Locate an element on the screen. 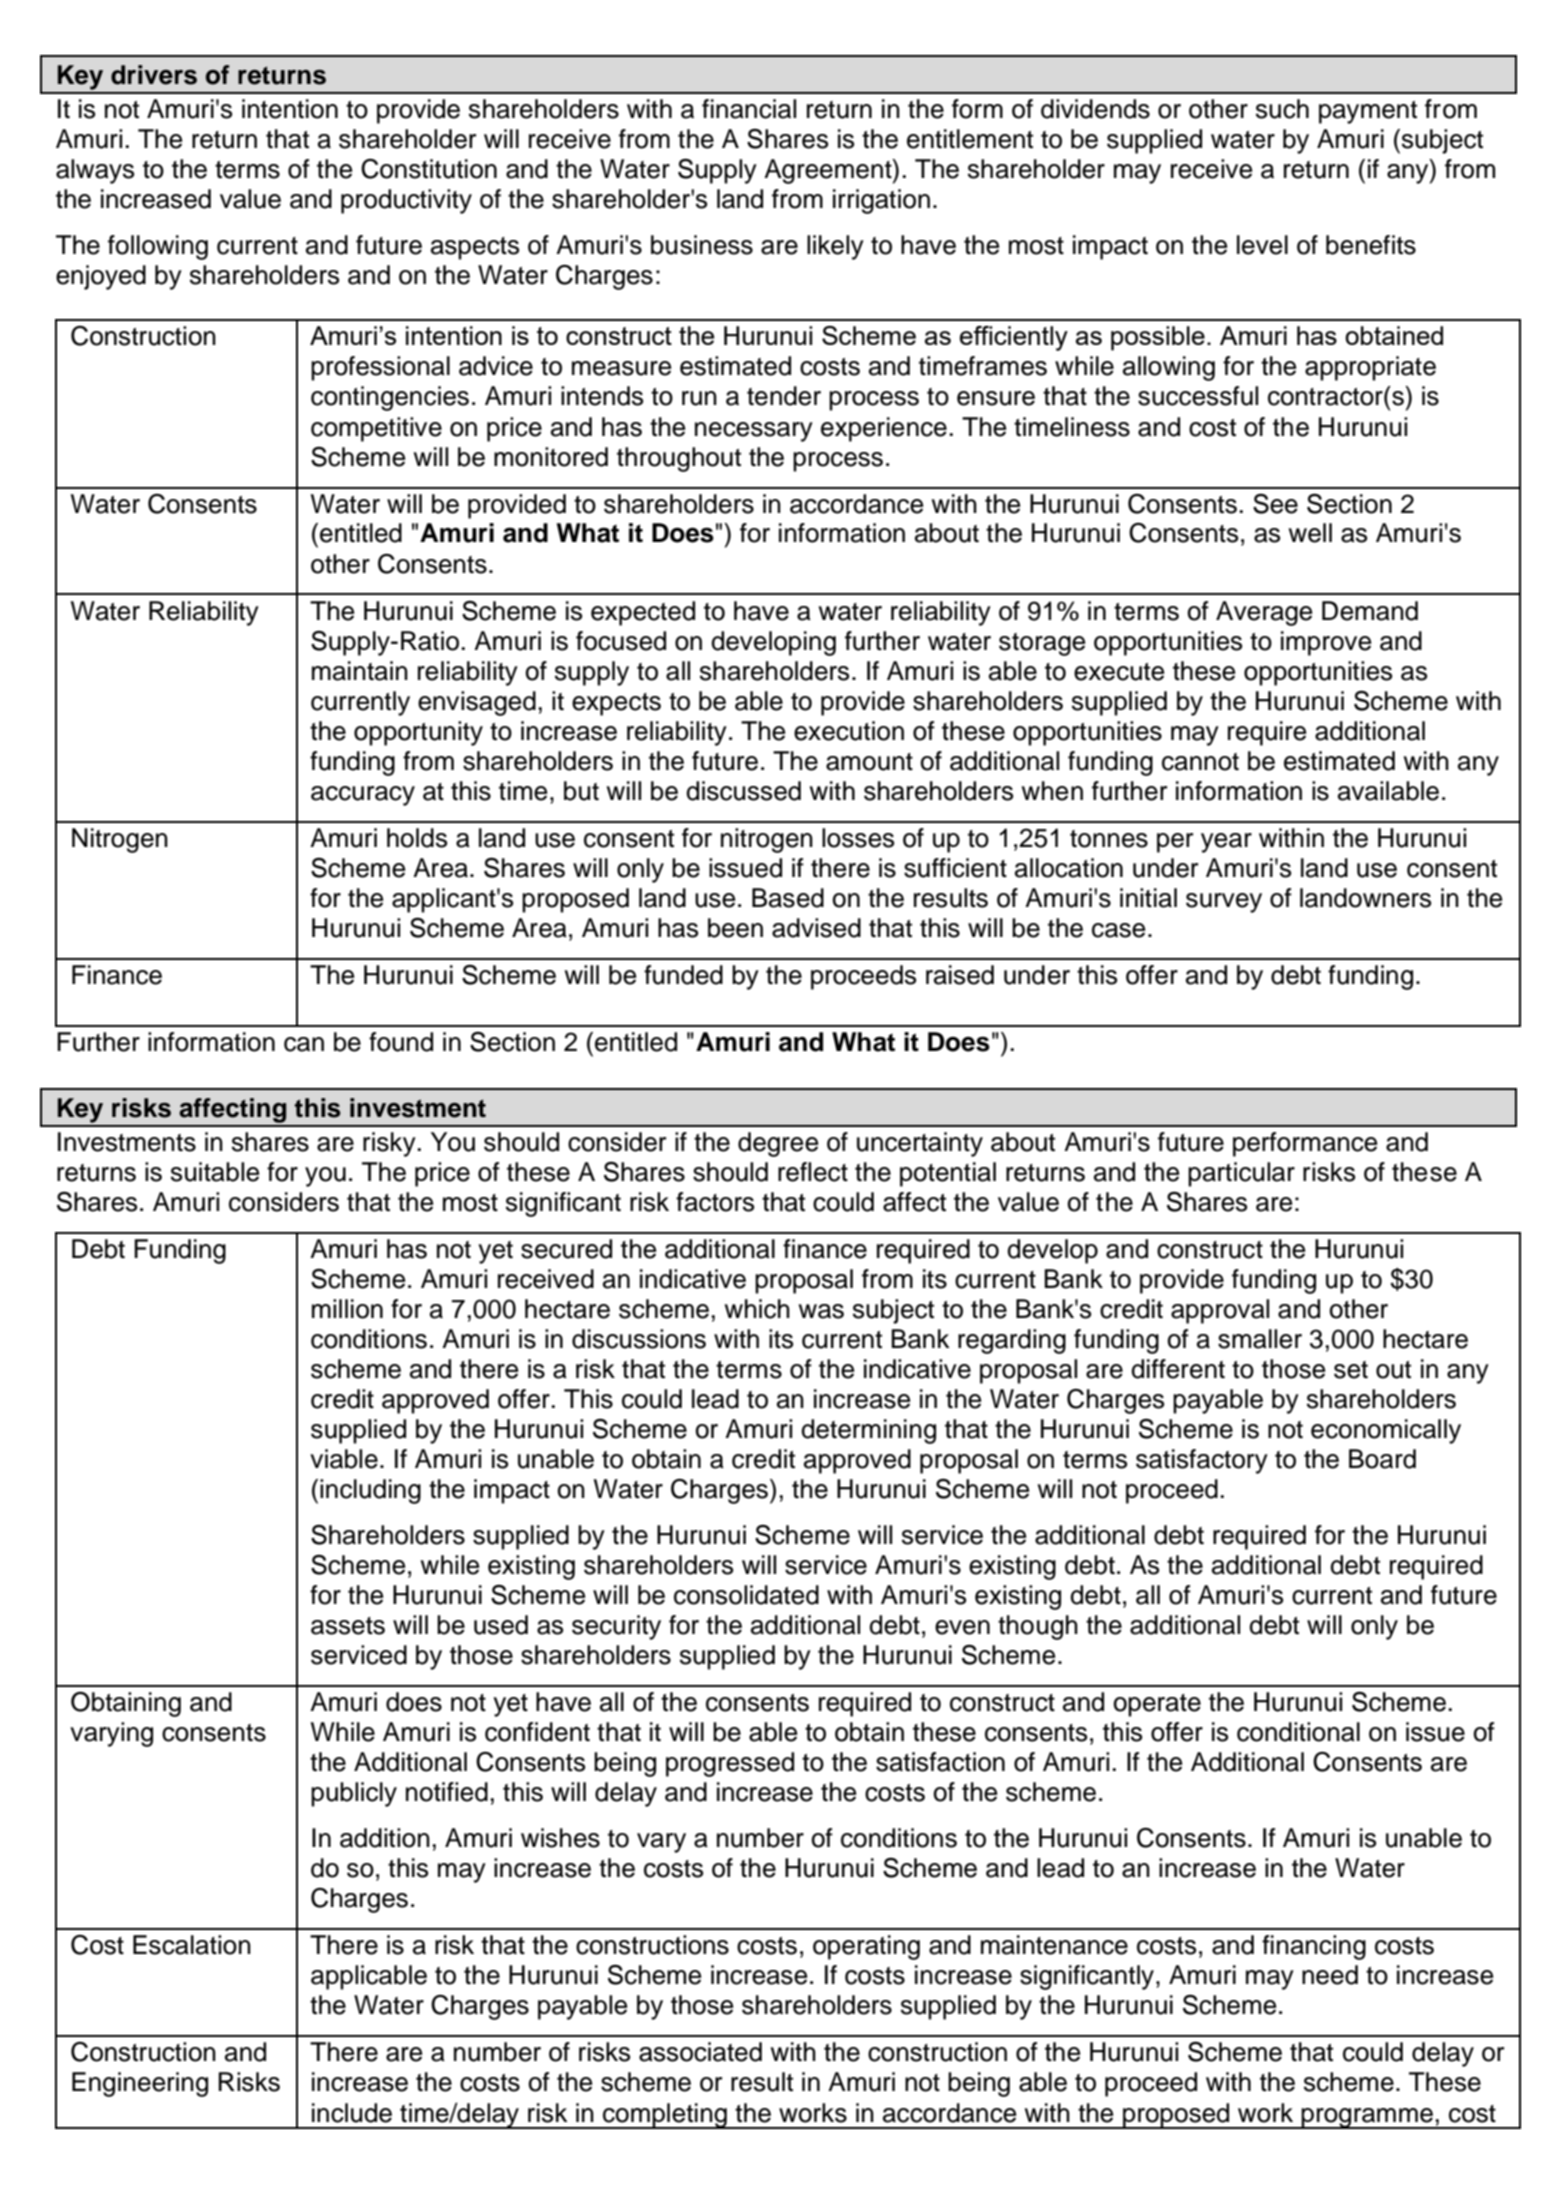 This screenshot has height=2200, width=1556. assets is located at coordinates (348, 1626).
